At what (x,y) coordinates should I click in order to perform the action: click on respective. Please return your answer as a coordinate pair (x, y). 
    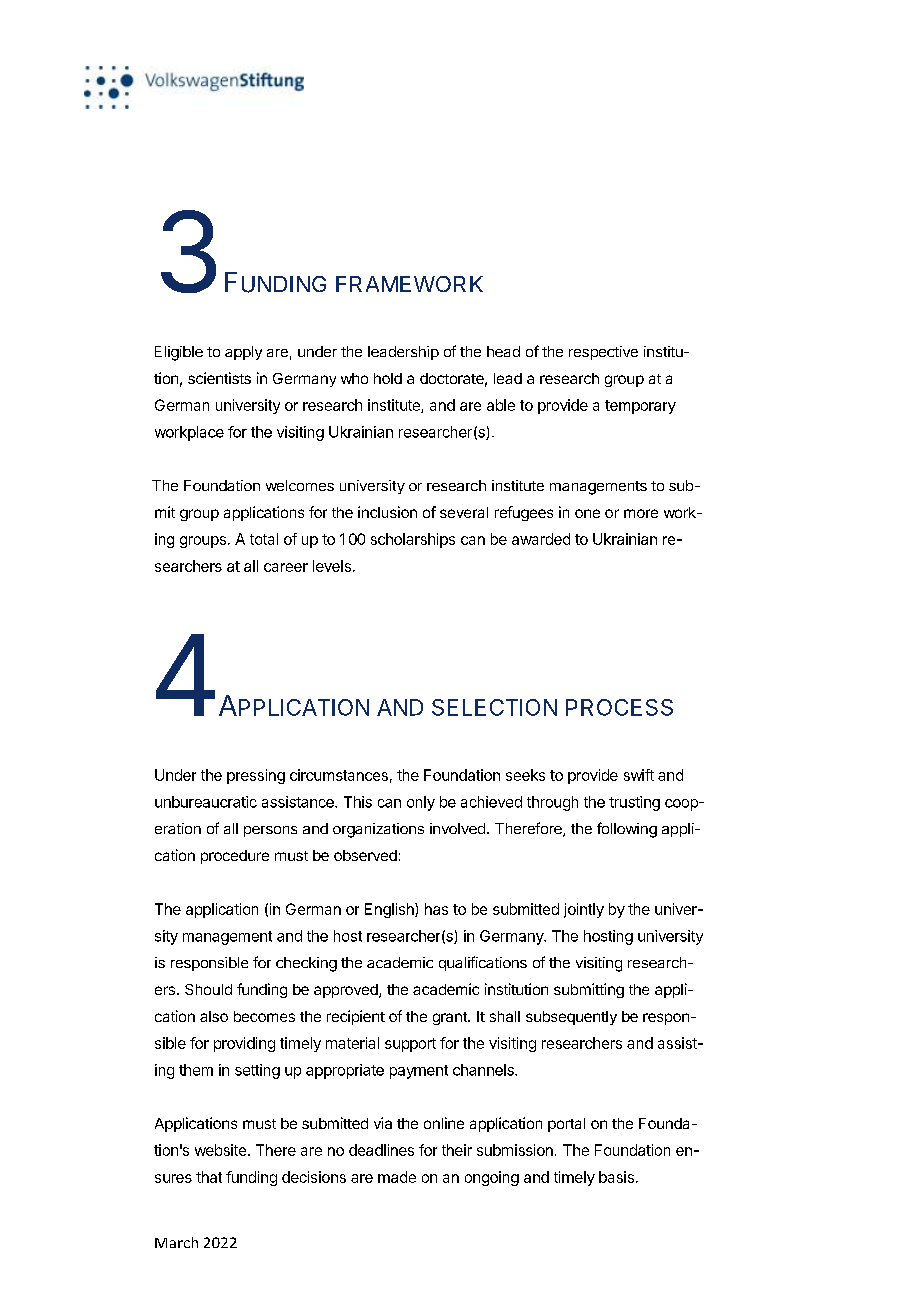
    Looking at the image, I should click on (603, 353).
